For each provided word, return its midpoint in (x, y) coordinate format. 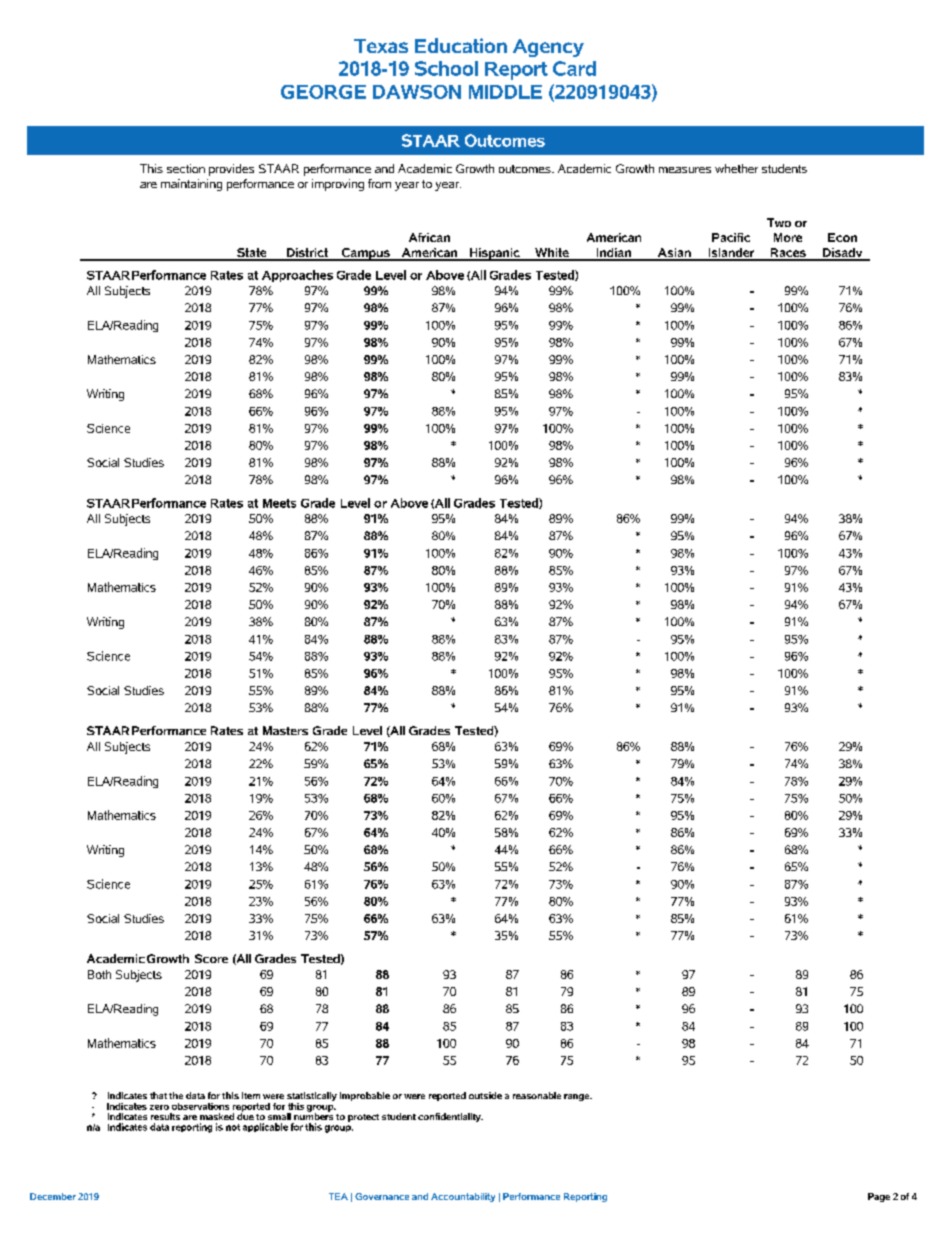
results (165, 1116)
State (252, 254)
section (186, 168)
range (578, 1097)
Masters (285, 730)
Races (788, 254)
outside (485, 1095)
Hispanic (494, 254)
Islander (731, 254)
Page (879, 1197)
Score (211, 958)
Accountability (463, 1197)
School (446, 68)
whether (736, 168)
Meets (279, 503)
